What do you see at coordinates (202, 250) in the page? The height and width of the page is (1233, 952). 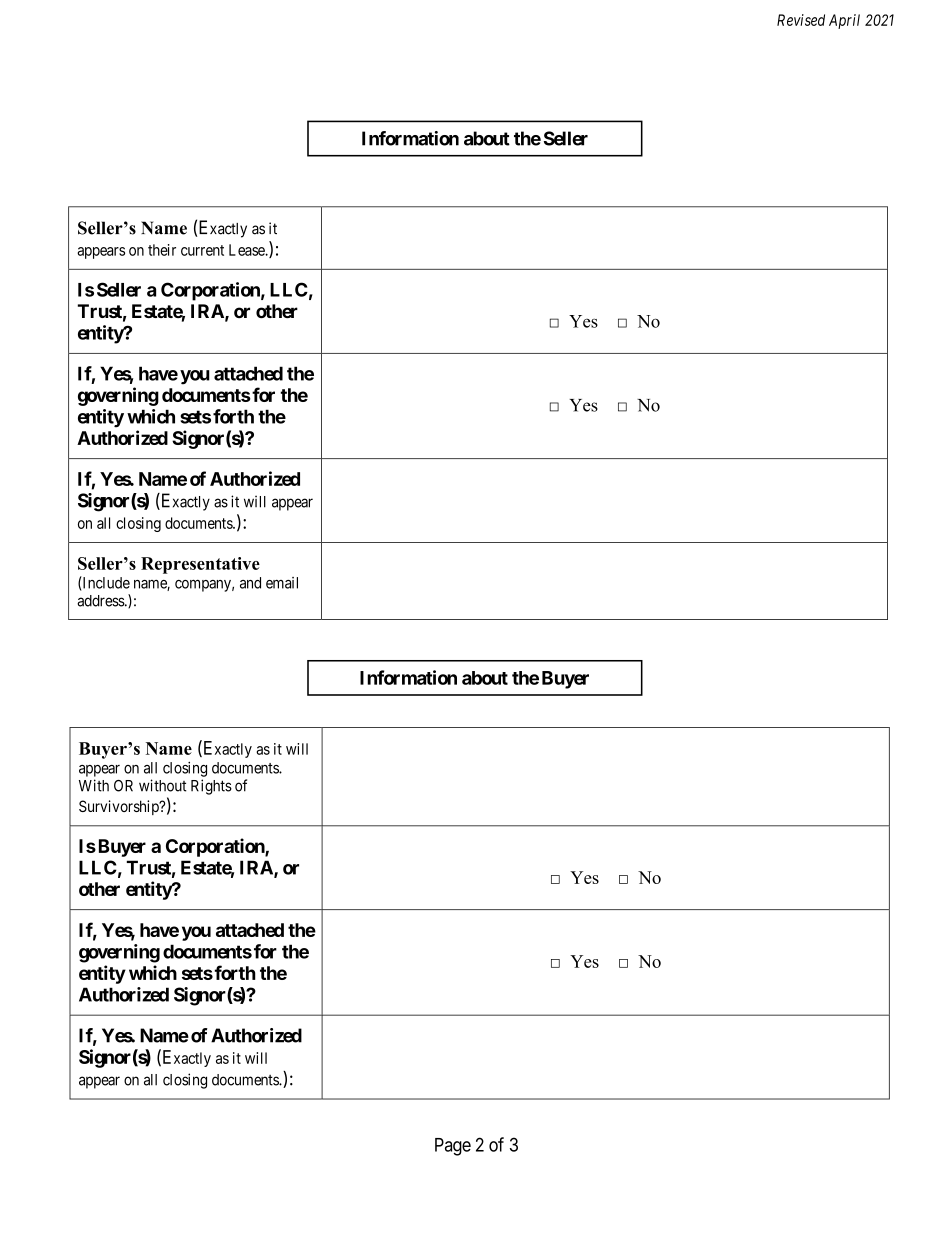 I see `current` at bounding box center [202, 250].
